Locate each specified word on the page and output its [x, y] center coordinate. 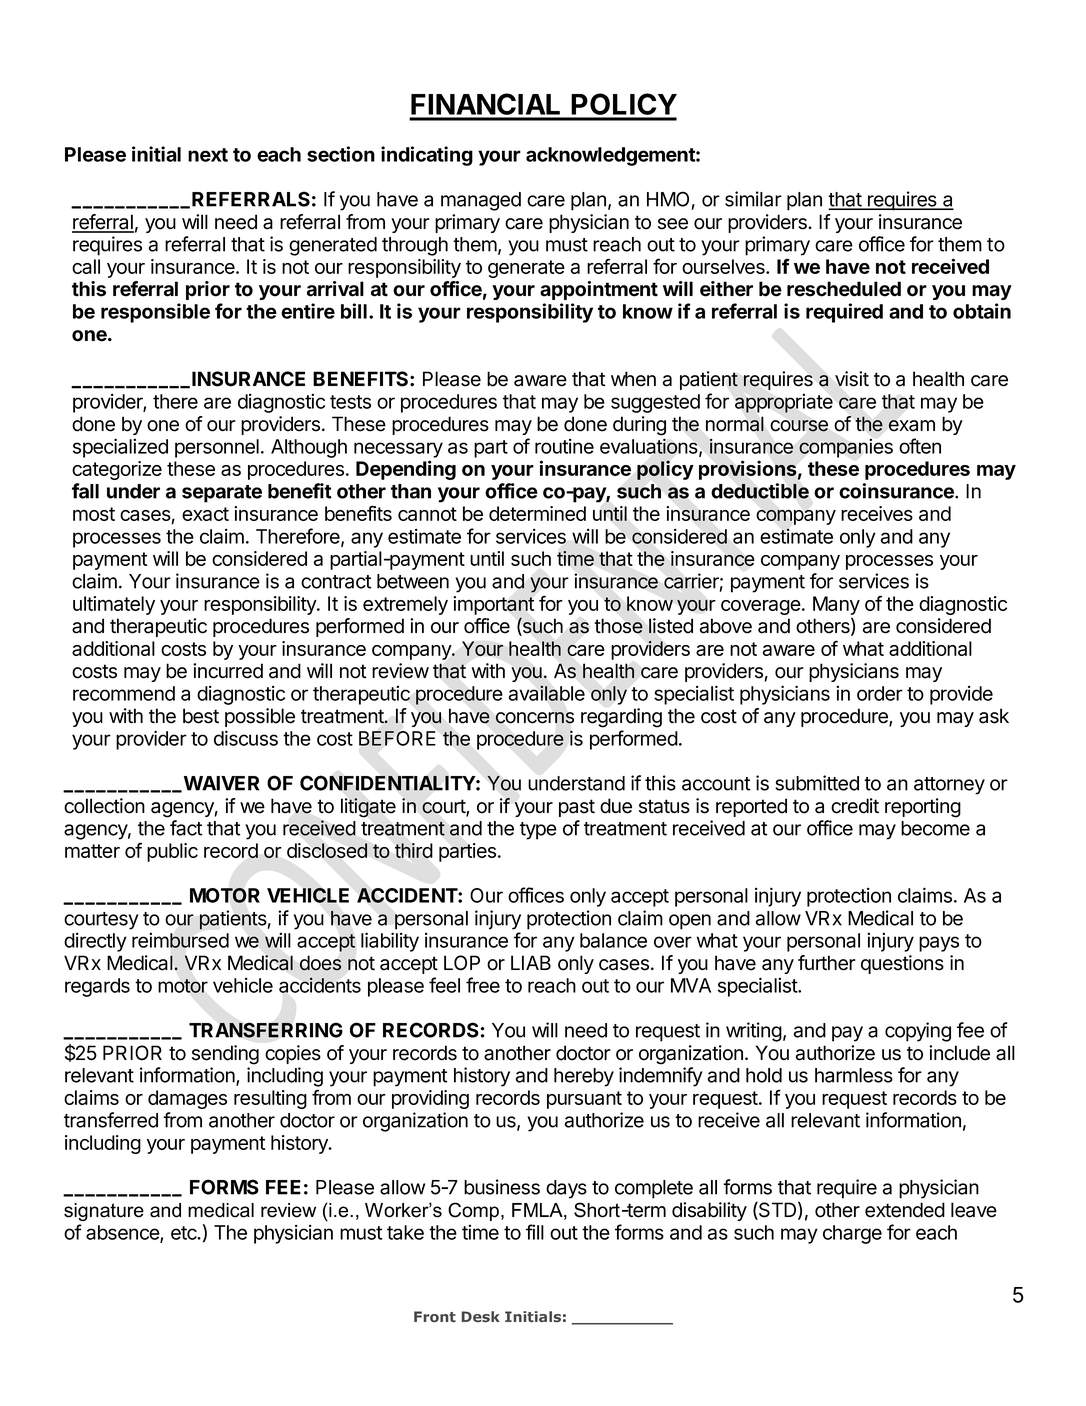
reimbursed [180, 940]
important [493, 605]
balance [613, 940]
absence [123, 1233]
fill [535, 1232]
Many [836, 605]
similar [753, 199]
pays [939, 944]
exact [205, 514]
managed [481, 201]
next [208, 155]
